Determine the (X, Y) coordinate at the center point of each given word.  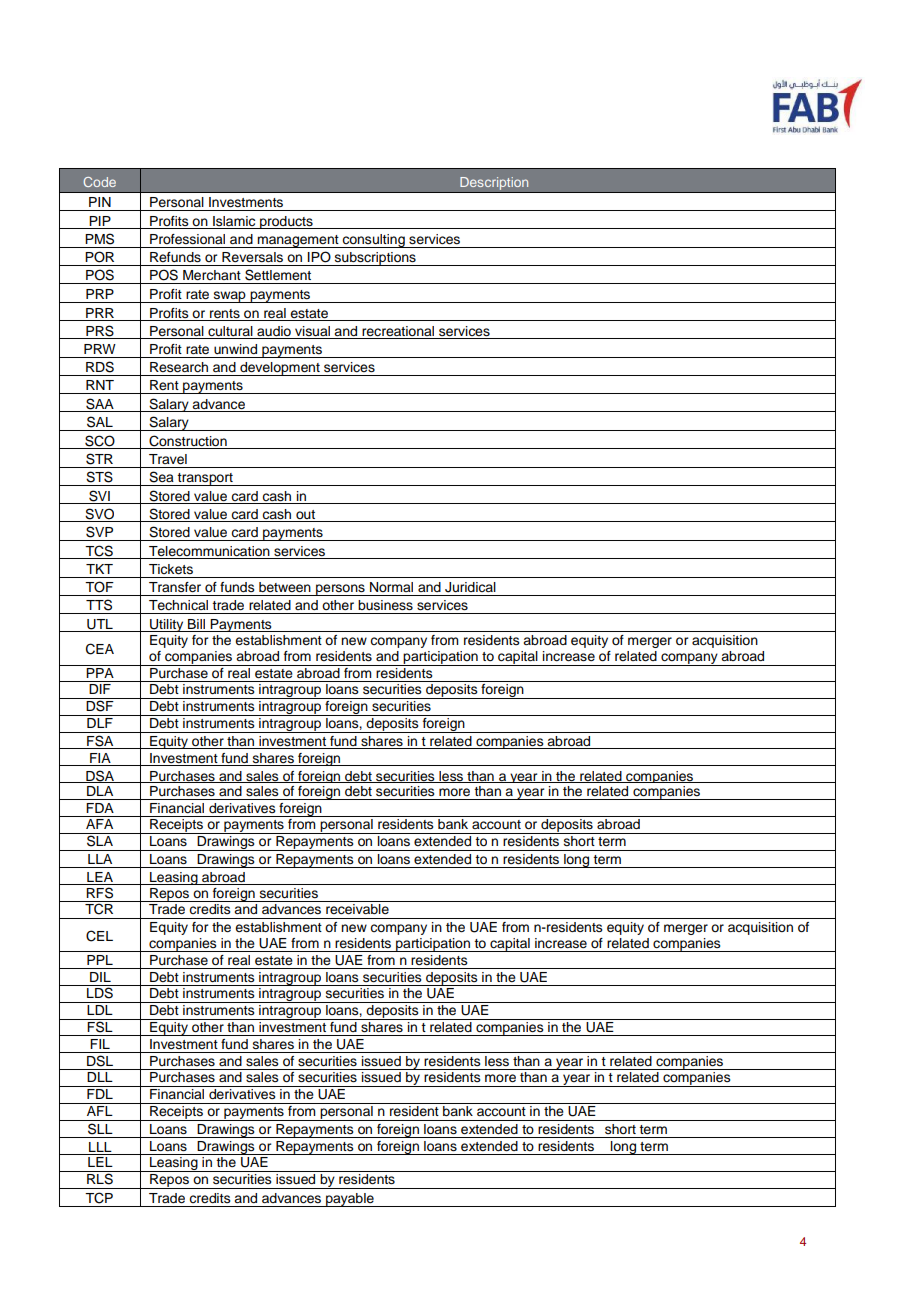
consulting (374, 241)
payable (350, 1200)
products (286, 222)
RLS (100, 1178)
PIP (100, 221)
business (385, 605)
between (285, 587)
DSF (100, 705)
